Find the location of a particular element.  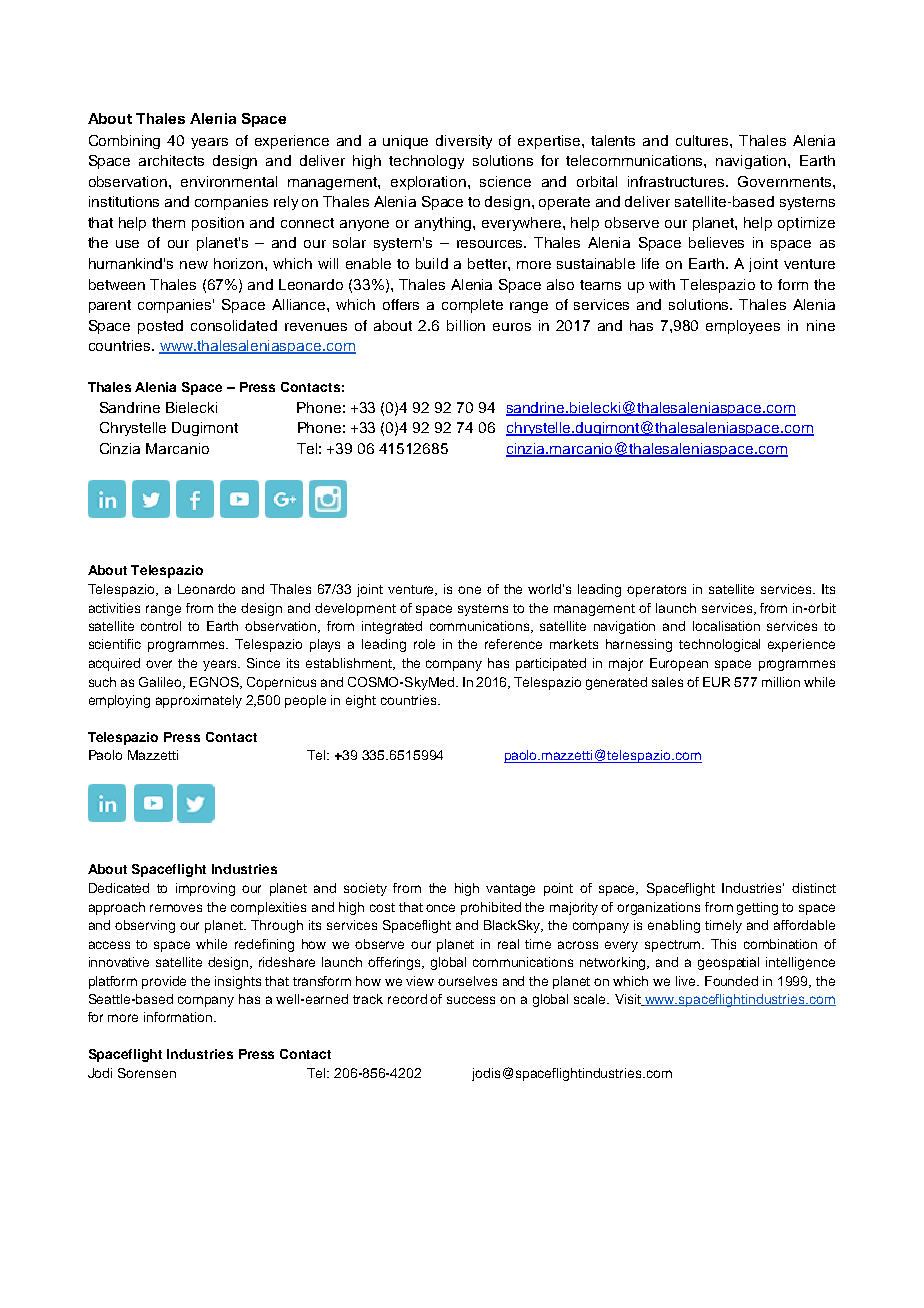

million is located at coordinates (781, 682).
